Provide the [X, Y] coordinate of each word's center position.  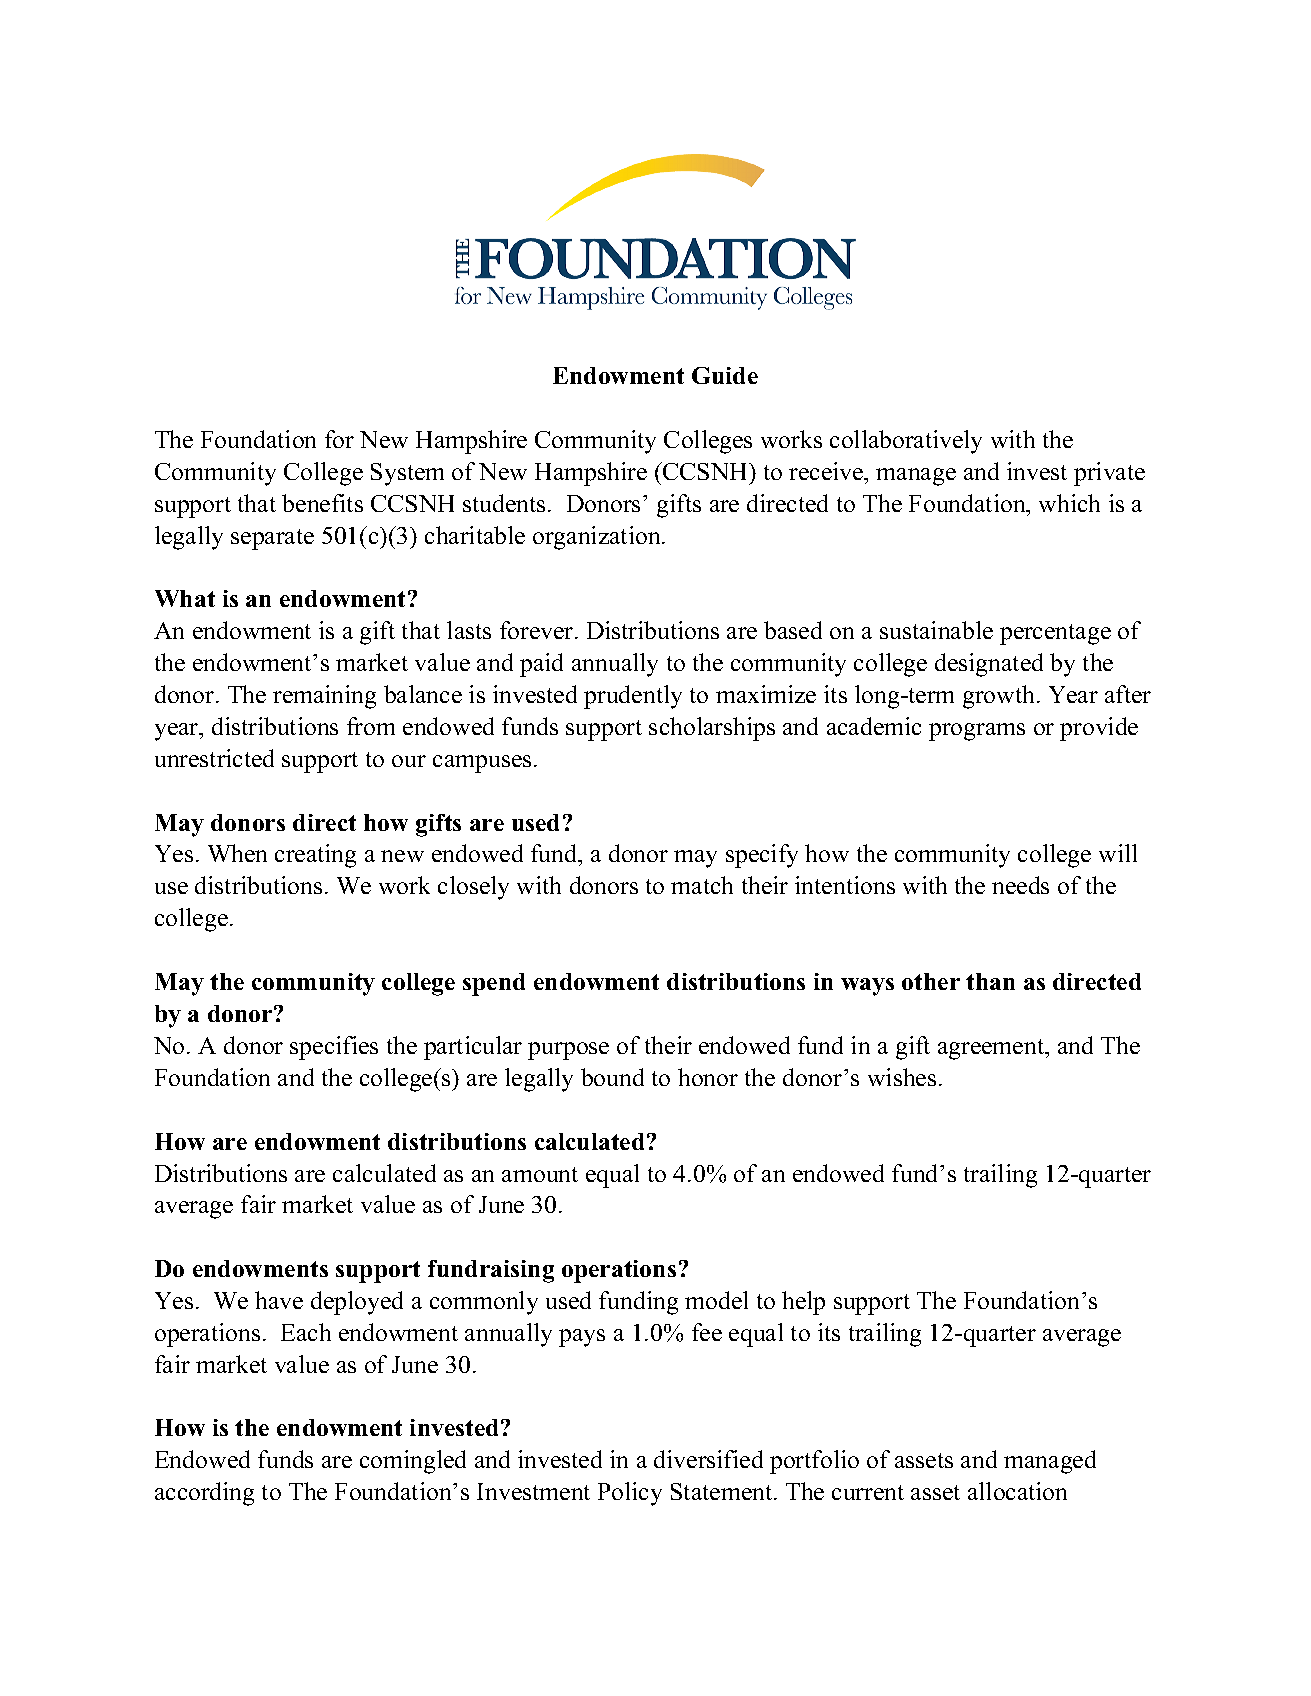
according [204, 1494]
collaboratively [906, 442]
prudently [633, 697]
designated [989, 665]
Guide [725, 375]
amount [540, 1174]
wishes [902, 1077]
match [702, 885]
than [990, 981]
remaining [324, 697]
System [407, 474]
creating [315, 856]
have [279, 1300]
